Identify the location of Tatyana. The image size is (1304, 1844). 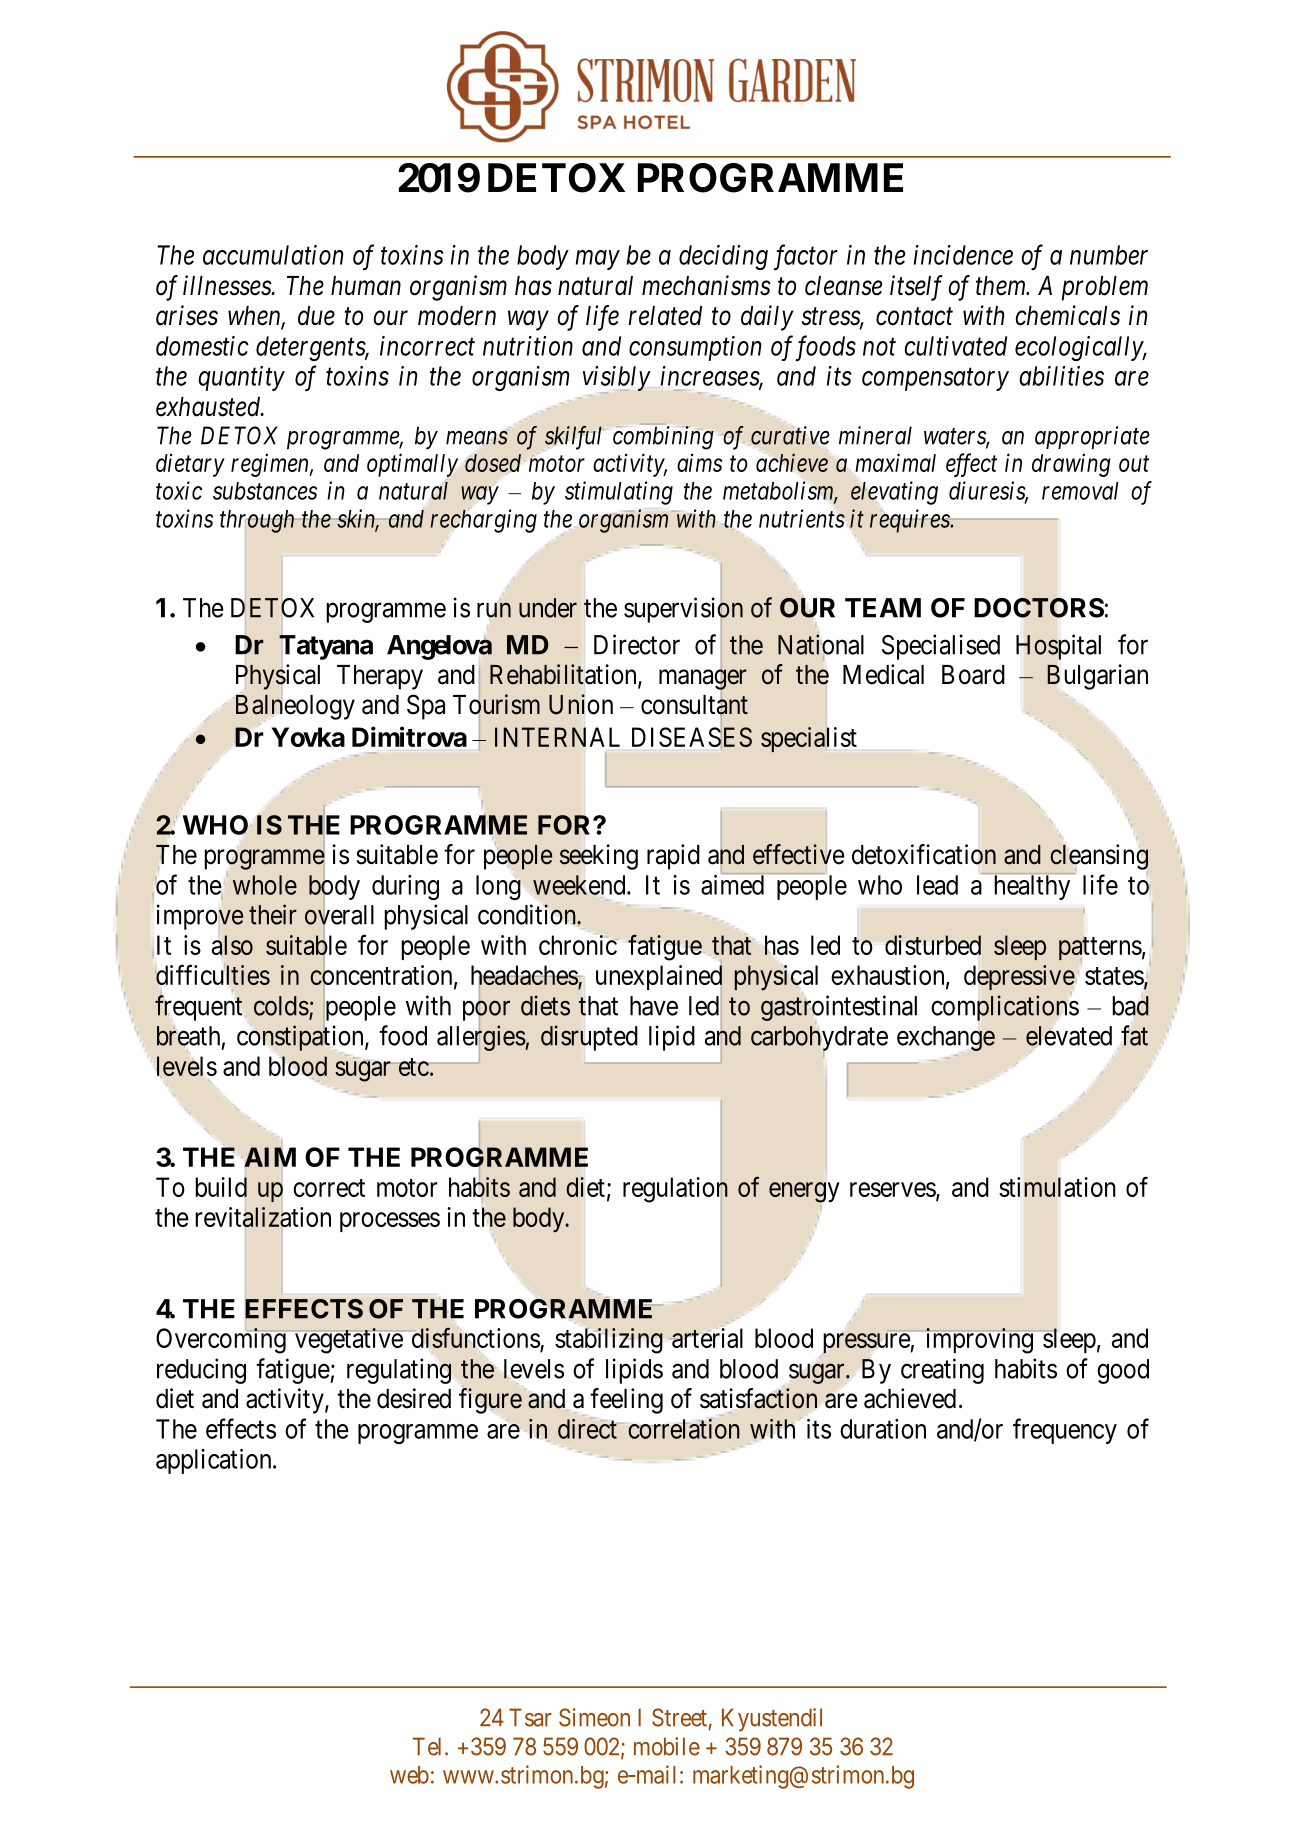
(326, 648).
